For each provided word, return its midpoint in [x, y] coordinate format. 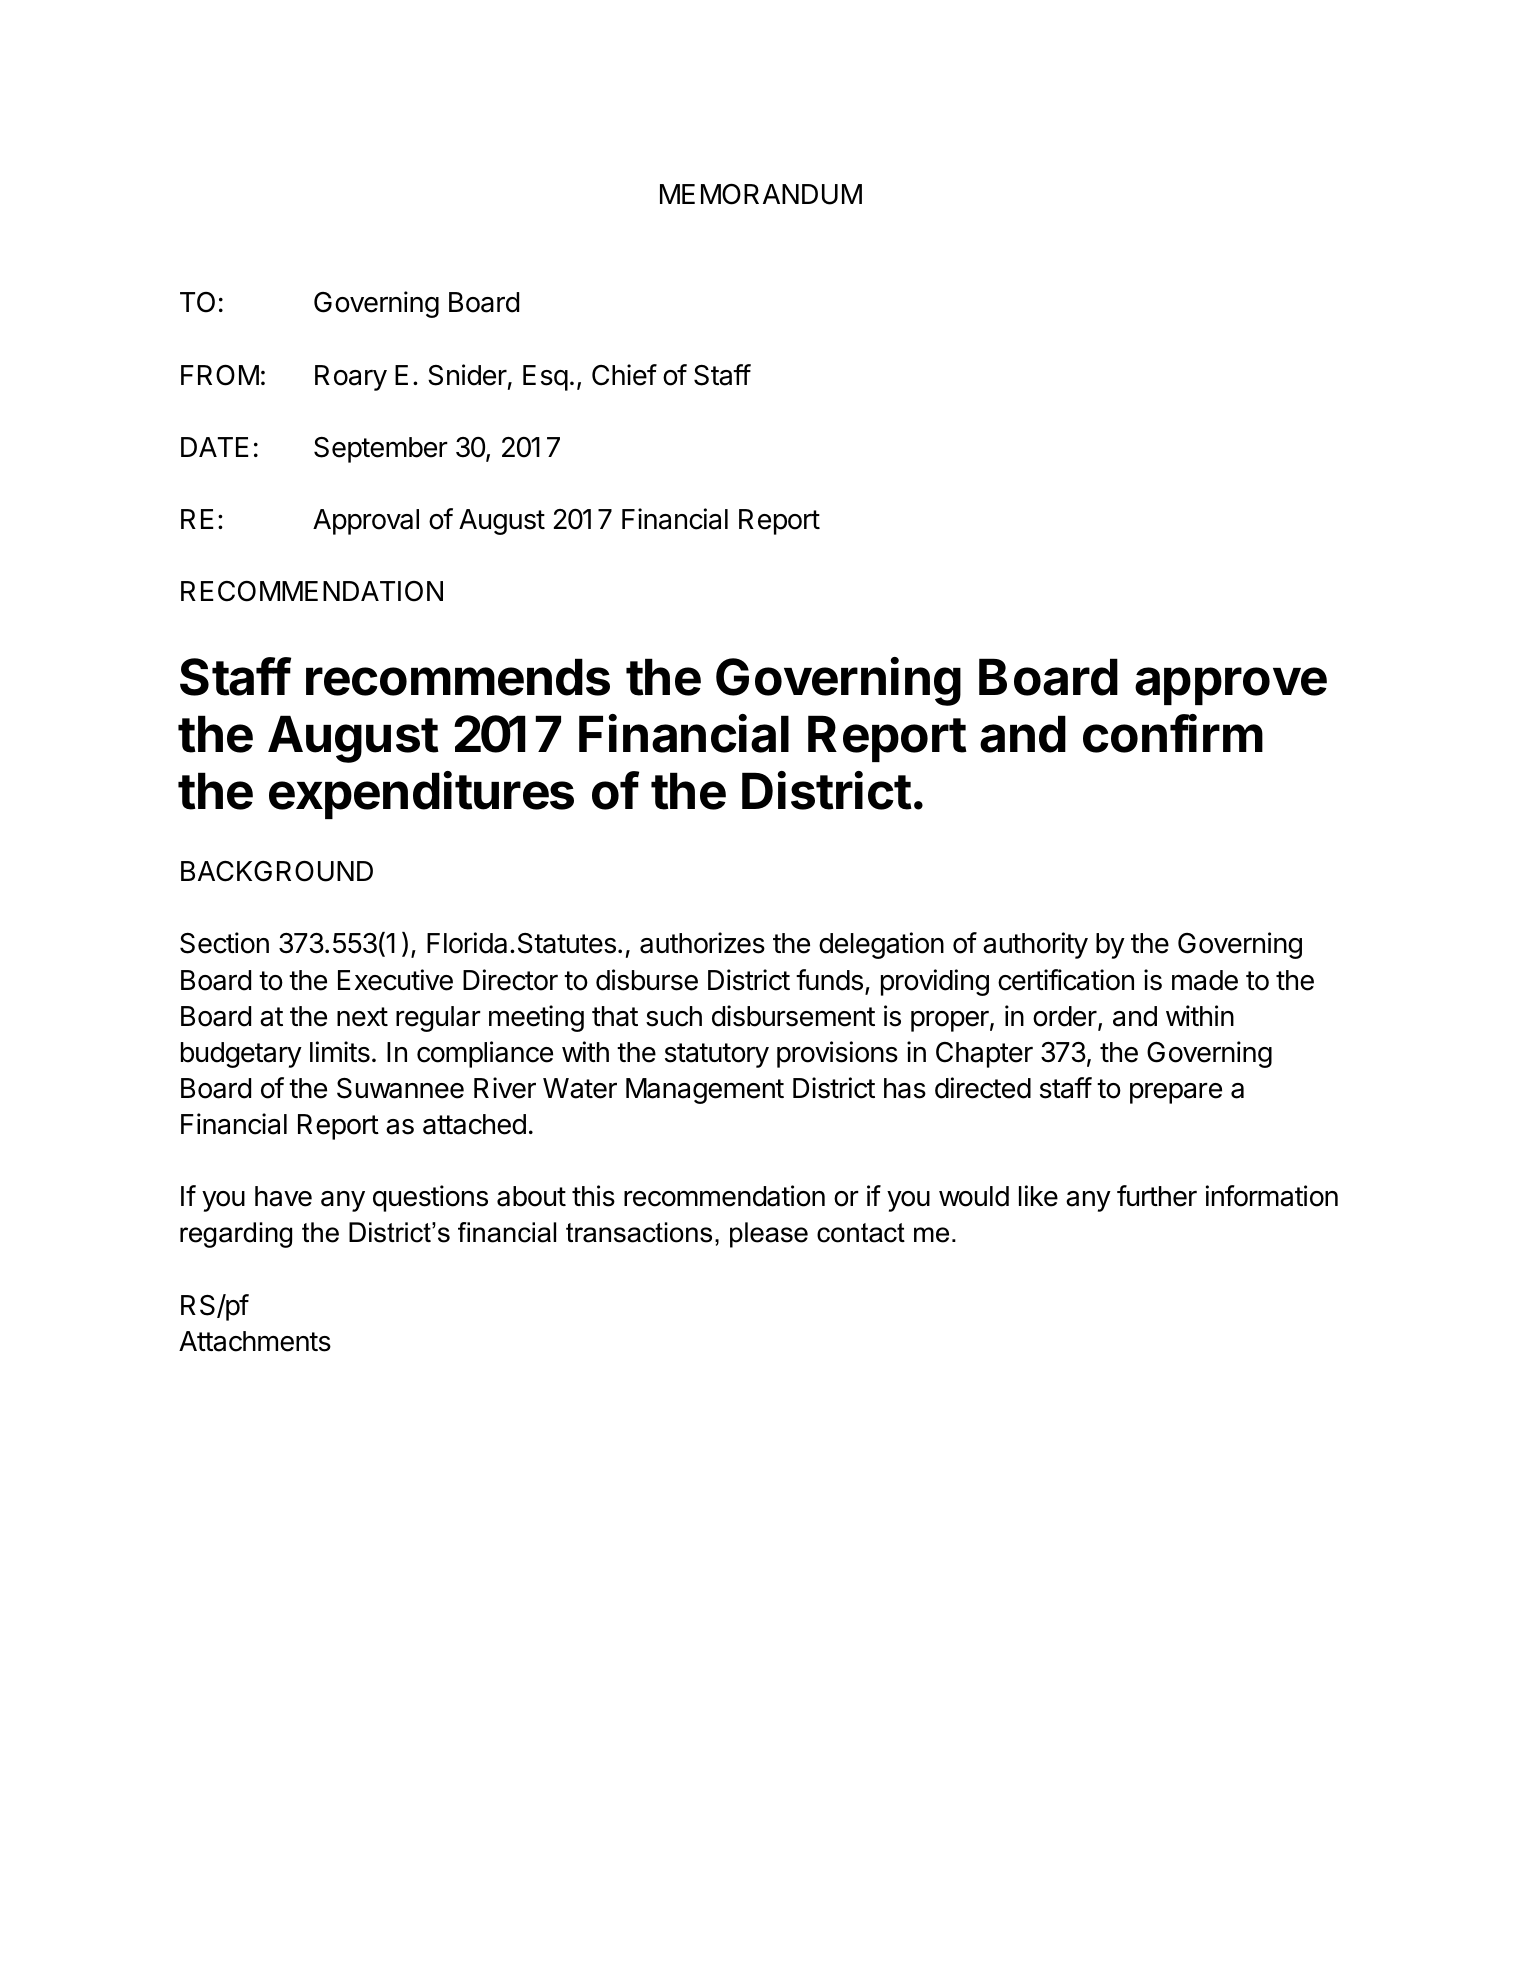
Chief [624, 375]
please [769, 1235]
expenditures [421, 795]
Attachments [255, 1341]
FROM [220, 375]
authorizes [702, 943]
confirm [1173, 733]
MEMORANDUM [761, 194]
